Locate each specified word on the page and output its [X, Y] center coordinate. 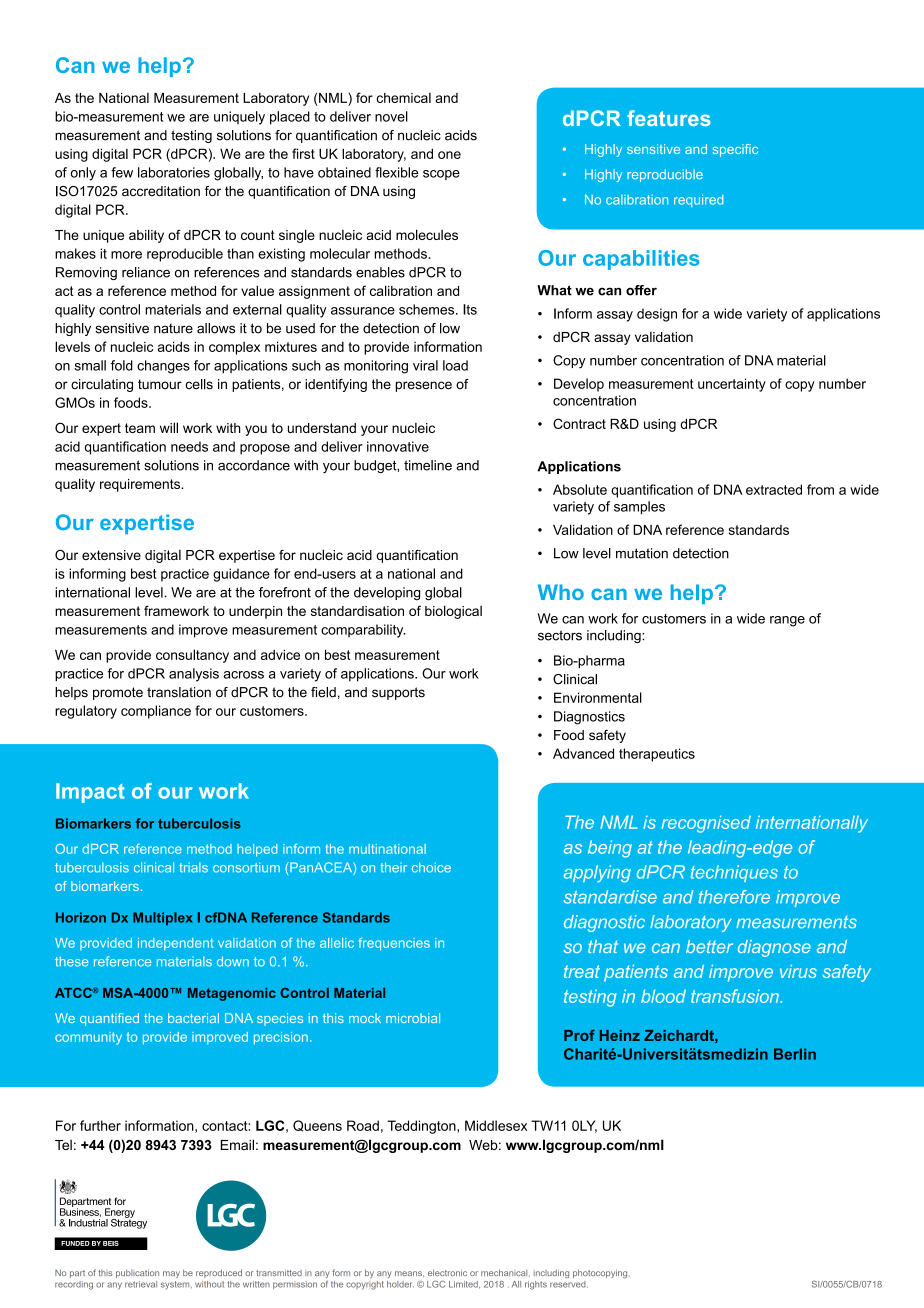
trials [193, 867]
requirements [141, 485]
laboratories [174, 172]
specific [735, 150]
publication [137, 1273]
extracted [774, 489]
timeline [428, 465]
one [449, 155]
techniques [734, 873]
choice [431, 867]
